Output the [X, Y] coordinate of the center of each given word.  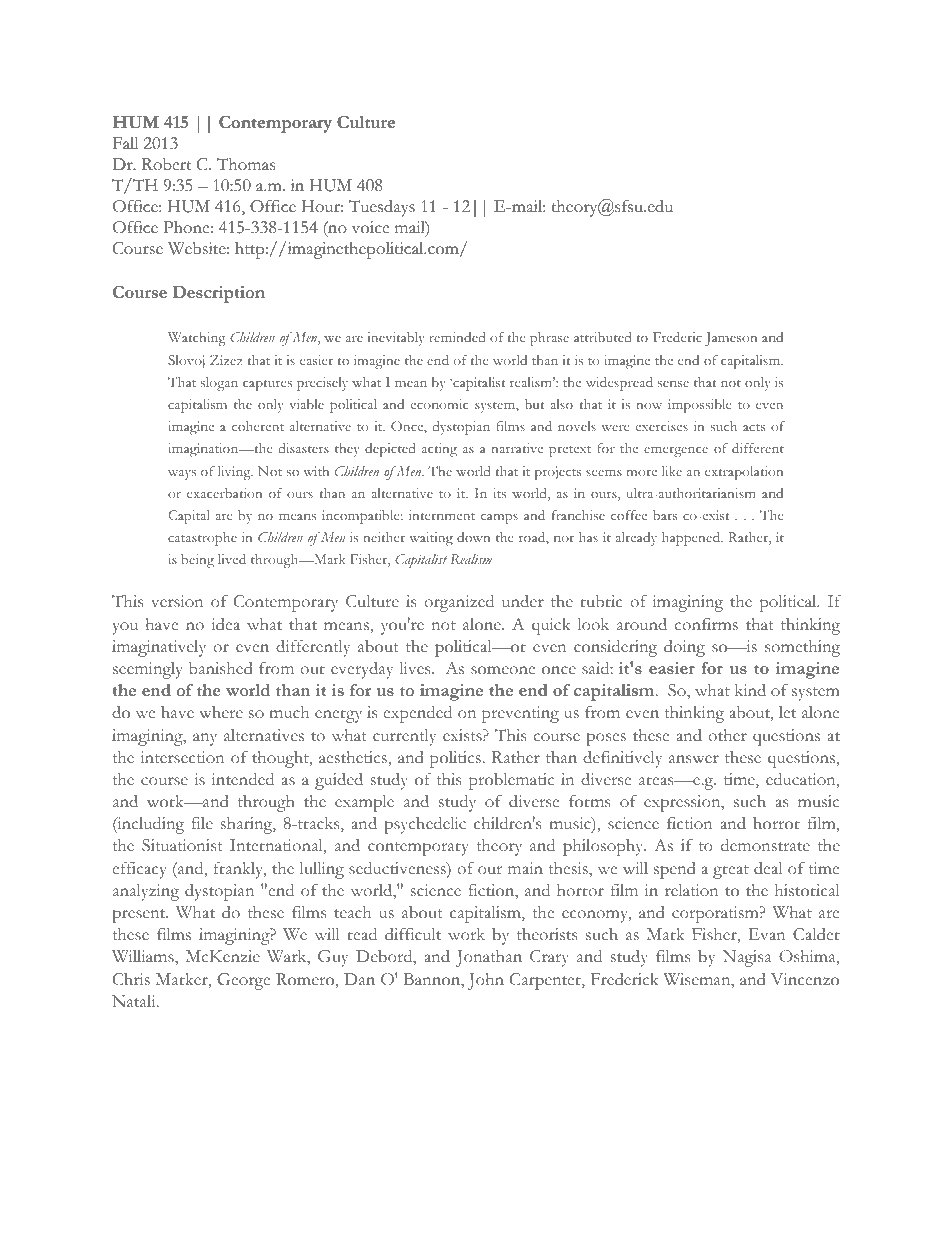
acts [754, 427]
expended [417, 714]
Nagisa [747, 958]
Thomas [246, 164]
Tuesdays [382, 208]
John [486, 981]
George [243, 981]
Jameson [731, 339]
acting [439, 450]
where [221, 712]
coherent [258, 426]
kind [750, 690]
